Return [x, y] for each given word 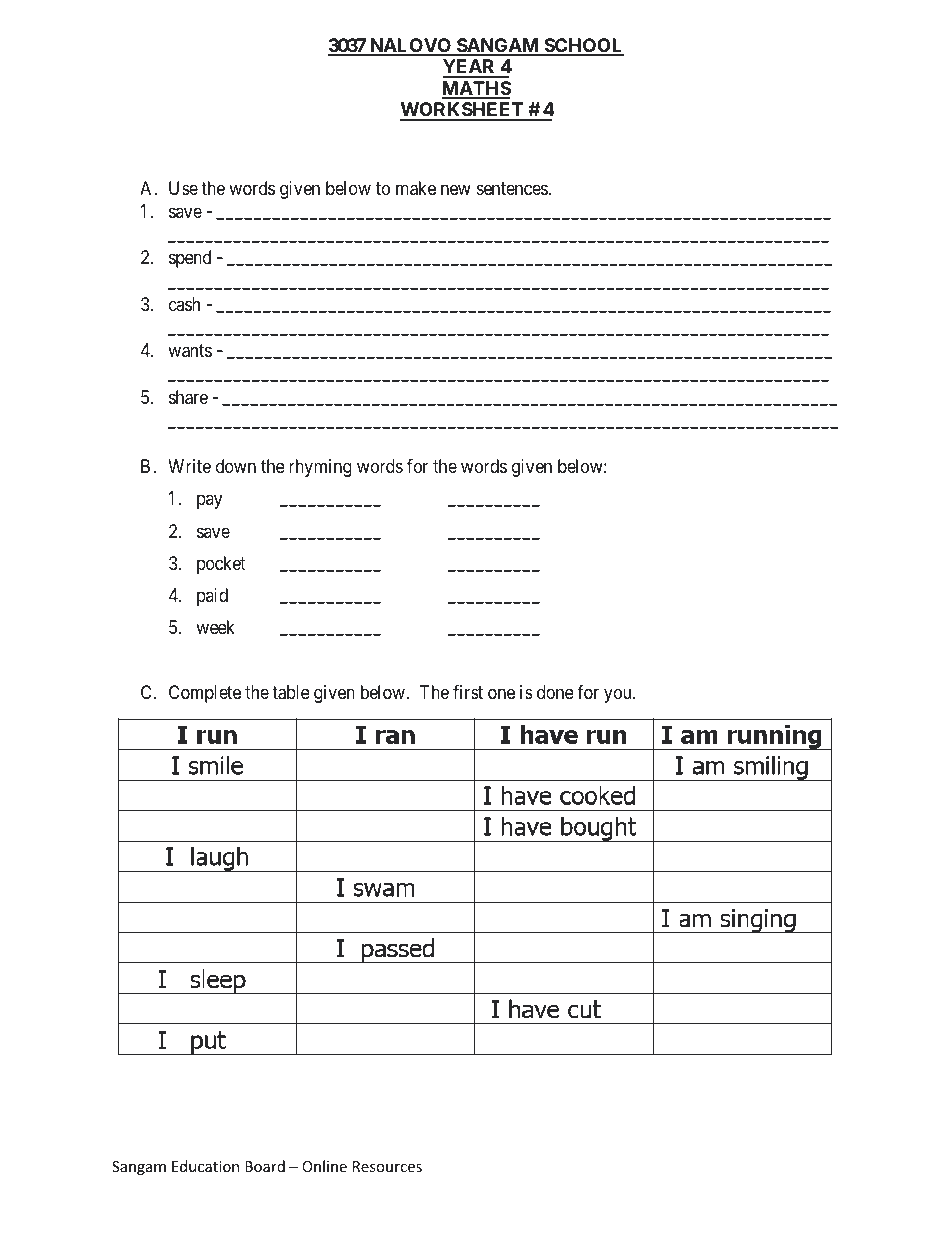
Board [265, 1166]
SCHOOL [583, 46]
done [555, 692]
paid [212, 597]
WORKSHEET [463, 111]
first [468, 692]
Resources [387, 1166]
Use [183, 188]
